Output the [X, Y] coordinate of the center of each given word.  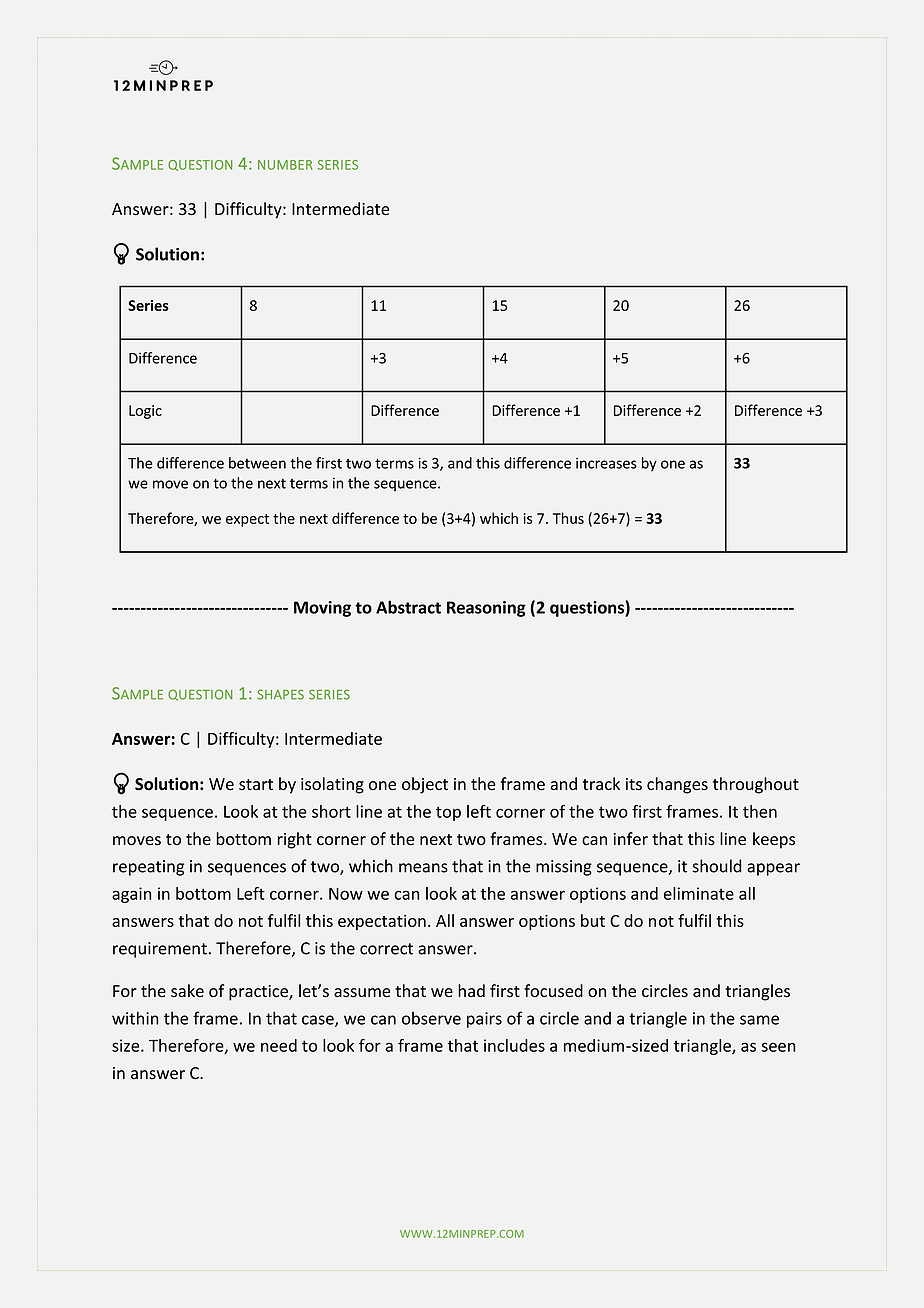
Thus [568, 518]
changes [677, 785]
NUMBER [285, 165]
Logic [145, 412]
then [760, 811]
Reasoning [486, 609]
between [257, 463]
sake [187, 991]
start [256, 785]
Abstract [408, 607]
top [448, 813]
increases [606, 463]
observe [431, 1018]
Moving [322, 609]
